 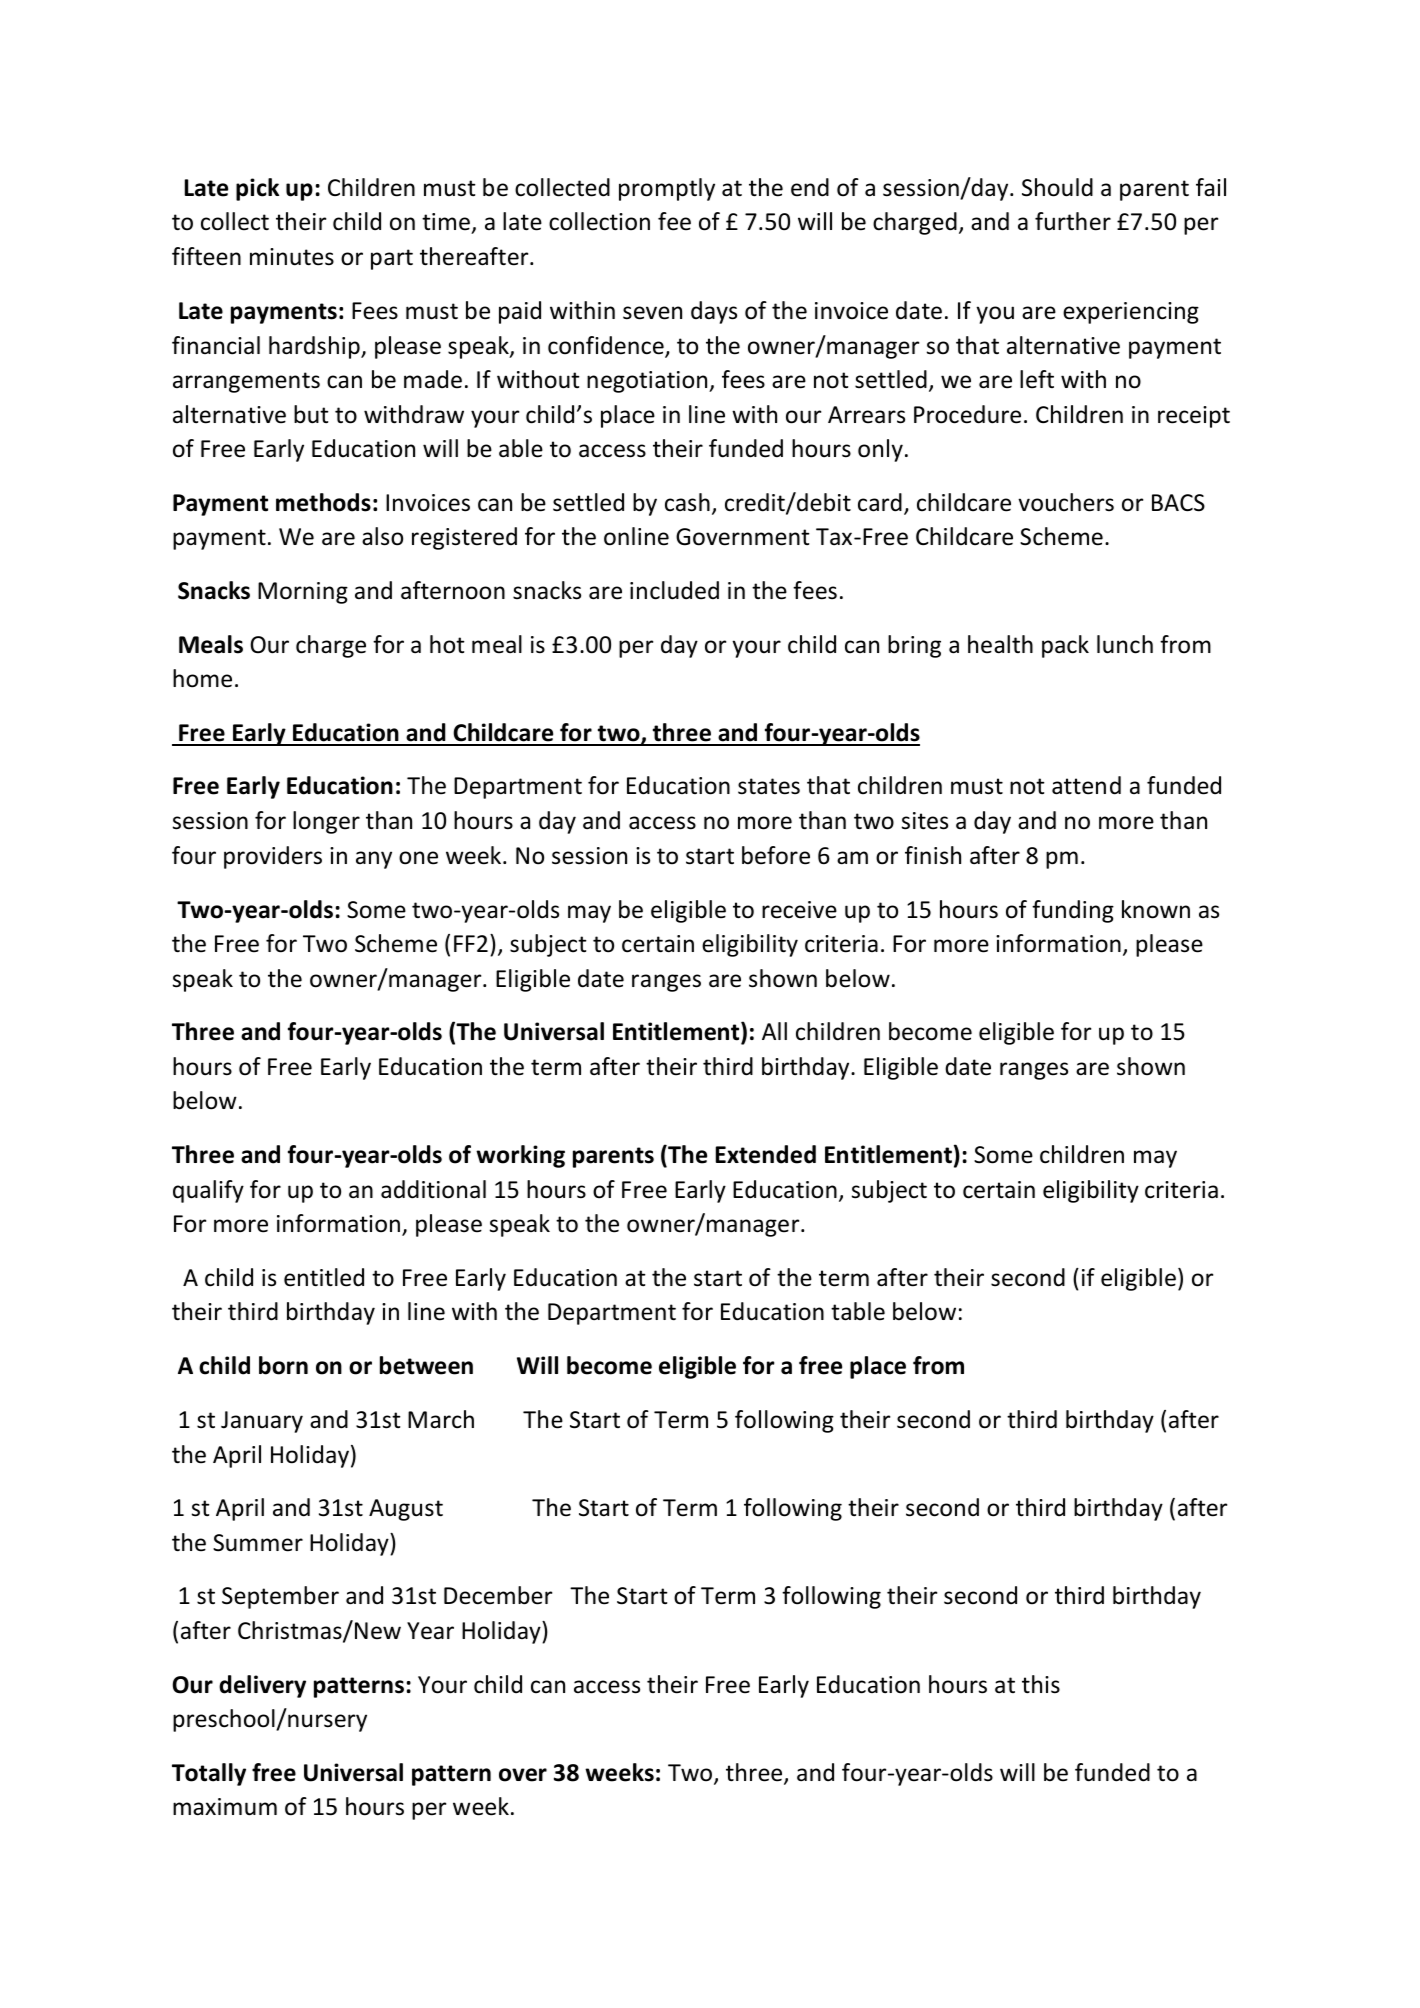 I want to click on entitled, so click(x=324, y=1277).
